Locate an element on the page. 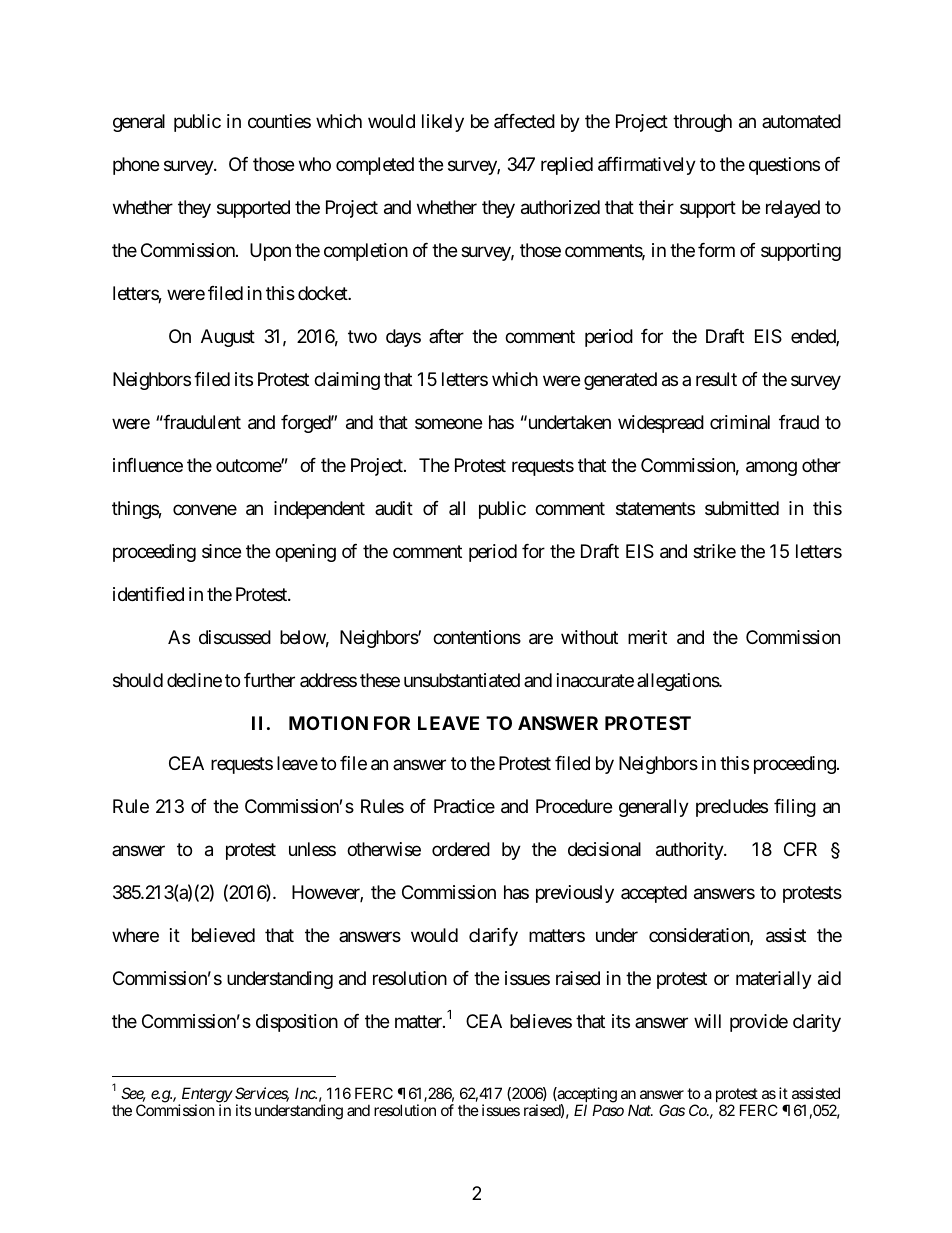  will is located at coordinates (707, 1021).
